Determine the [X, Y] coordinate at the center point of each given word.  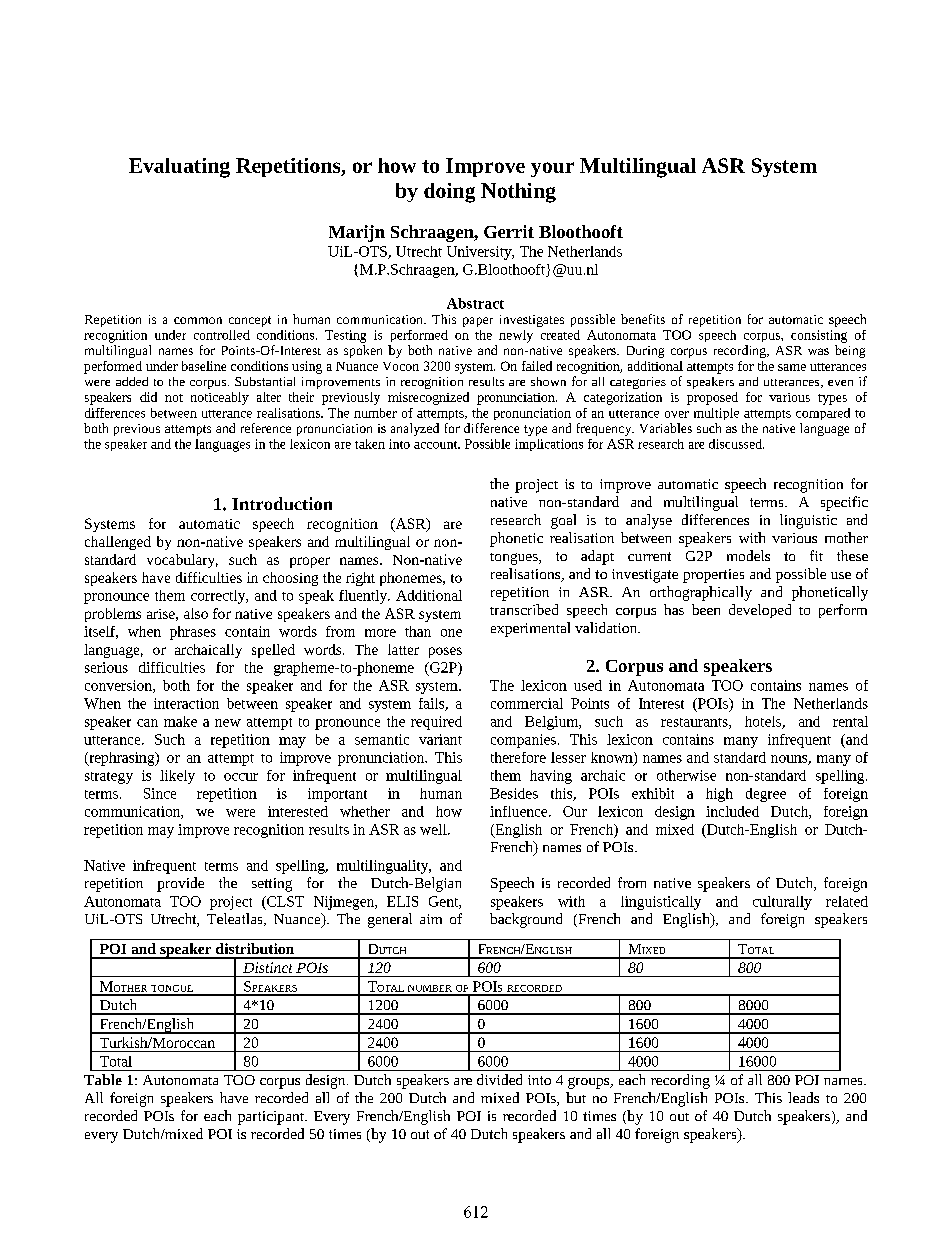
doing [449, 193]
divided [499, 1079]
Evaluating [179, 168]
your [552, 169]
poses [445, 652]
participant [272, 1118]
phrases [193, 633]
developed [760, 611]
